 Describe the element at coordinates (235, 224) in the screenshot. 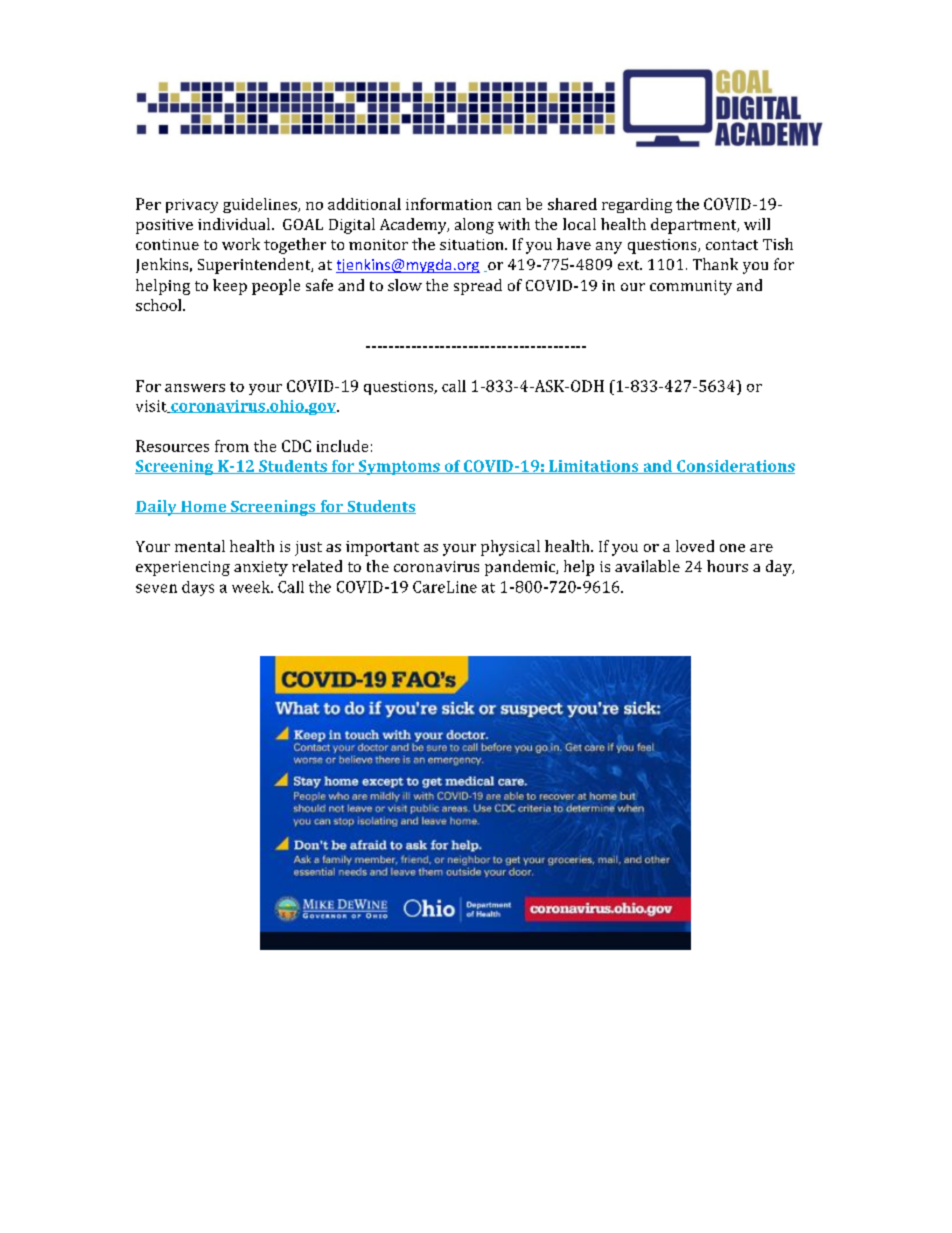

I see `individual` at that location.
